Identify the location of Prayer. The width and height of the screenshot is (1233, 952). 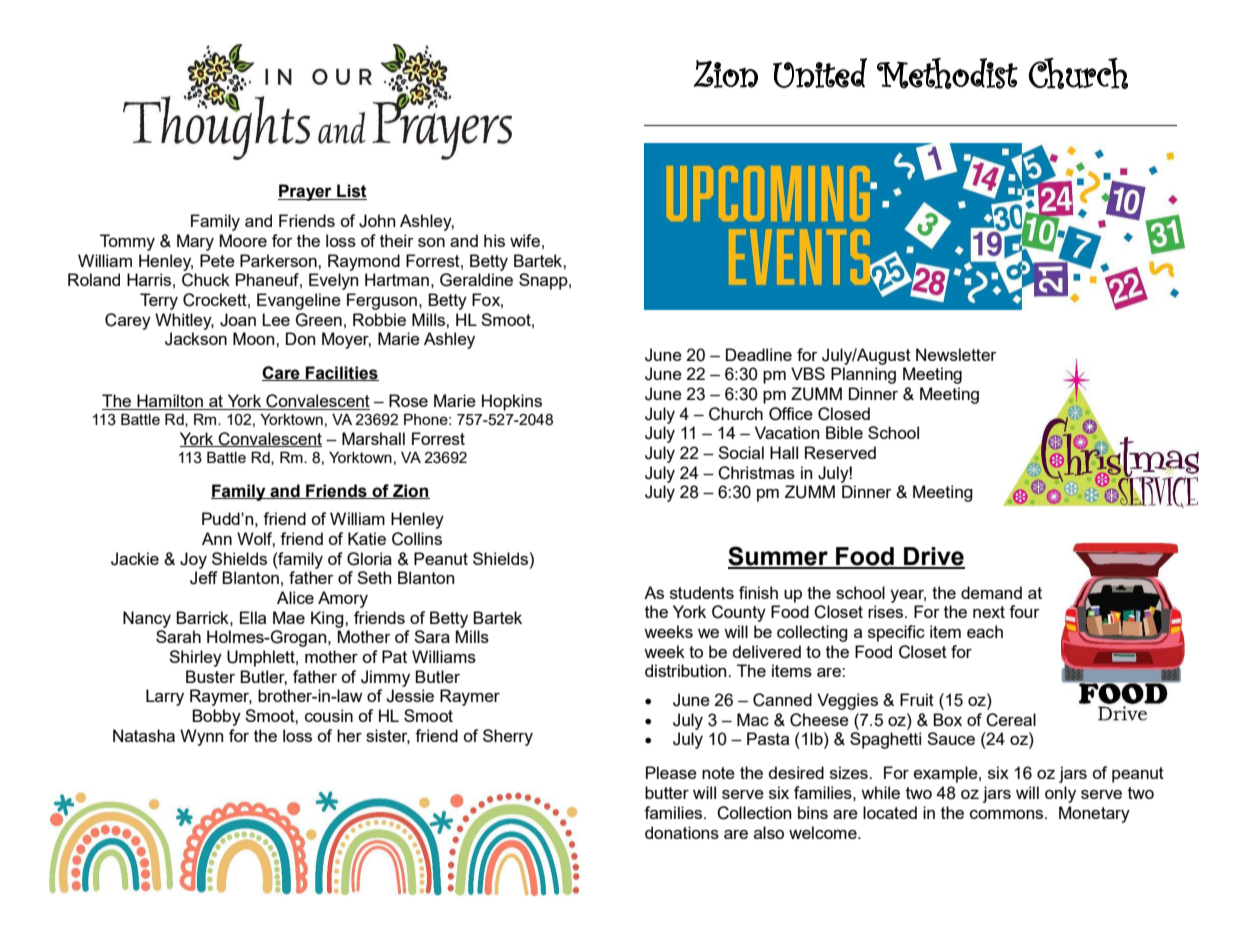
(306, 192).
